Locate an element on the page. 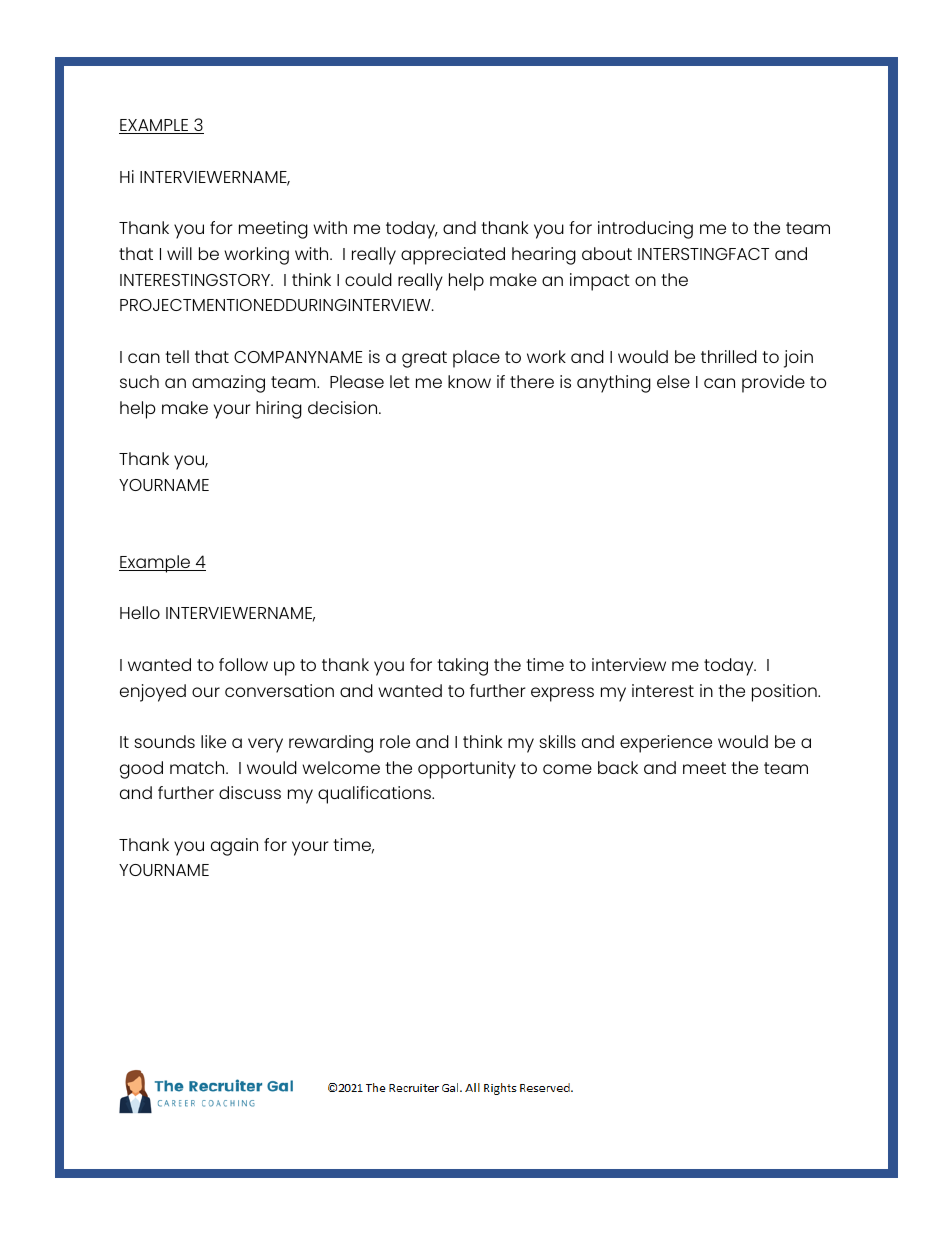 Image resolution: width=952 pixels, height=1233 pixels. introducing is located at coordinates (645, 230).
